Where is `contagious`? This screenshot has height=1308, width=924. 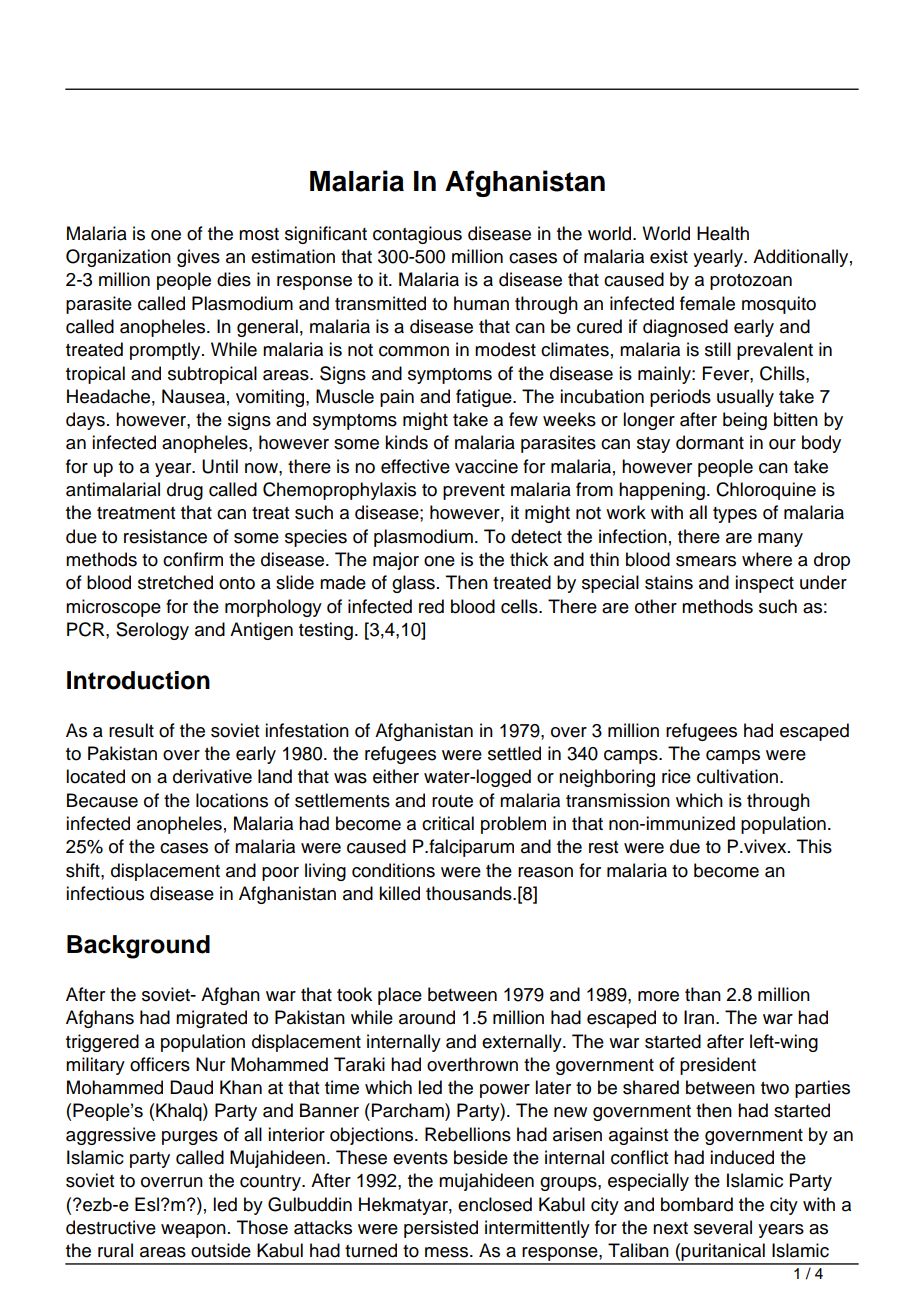 contagious is located at coordinates (417, 235).
